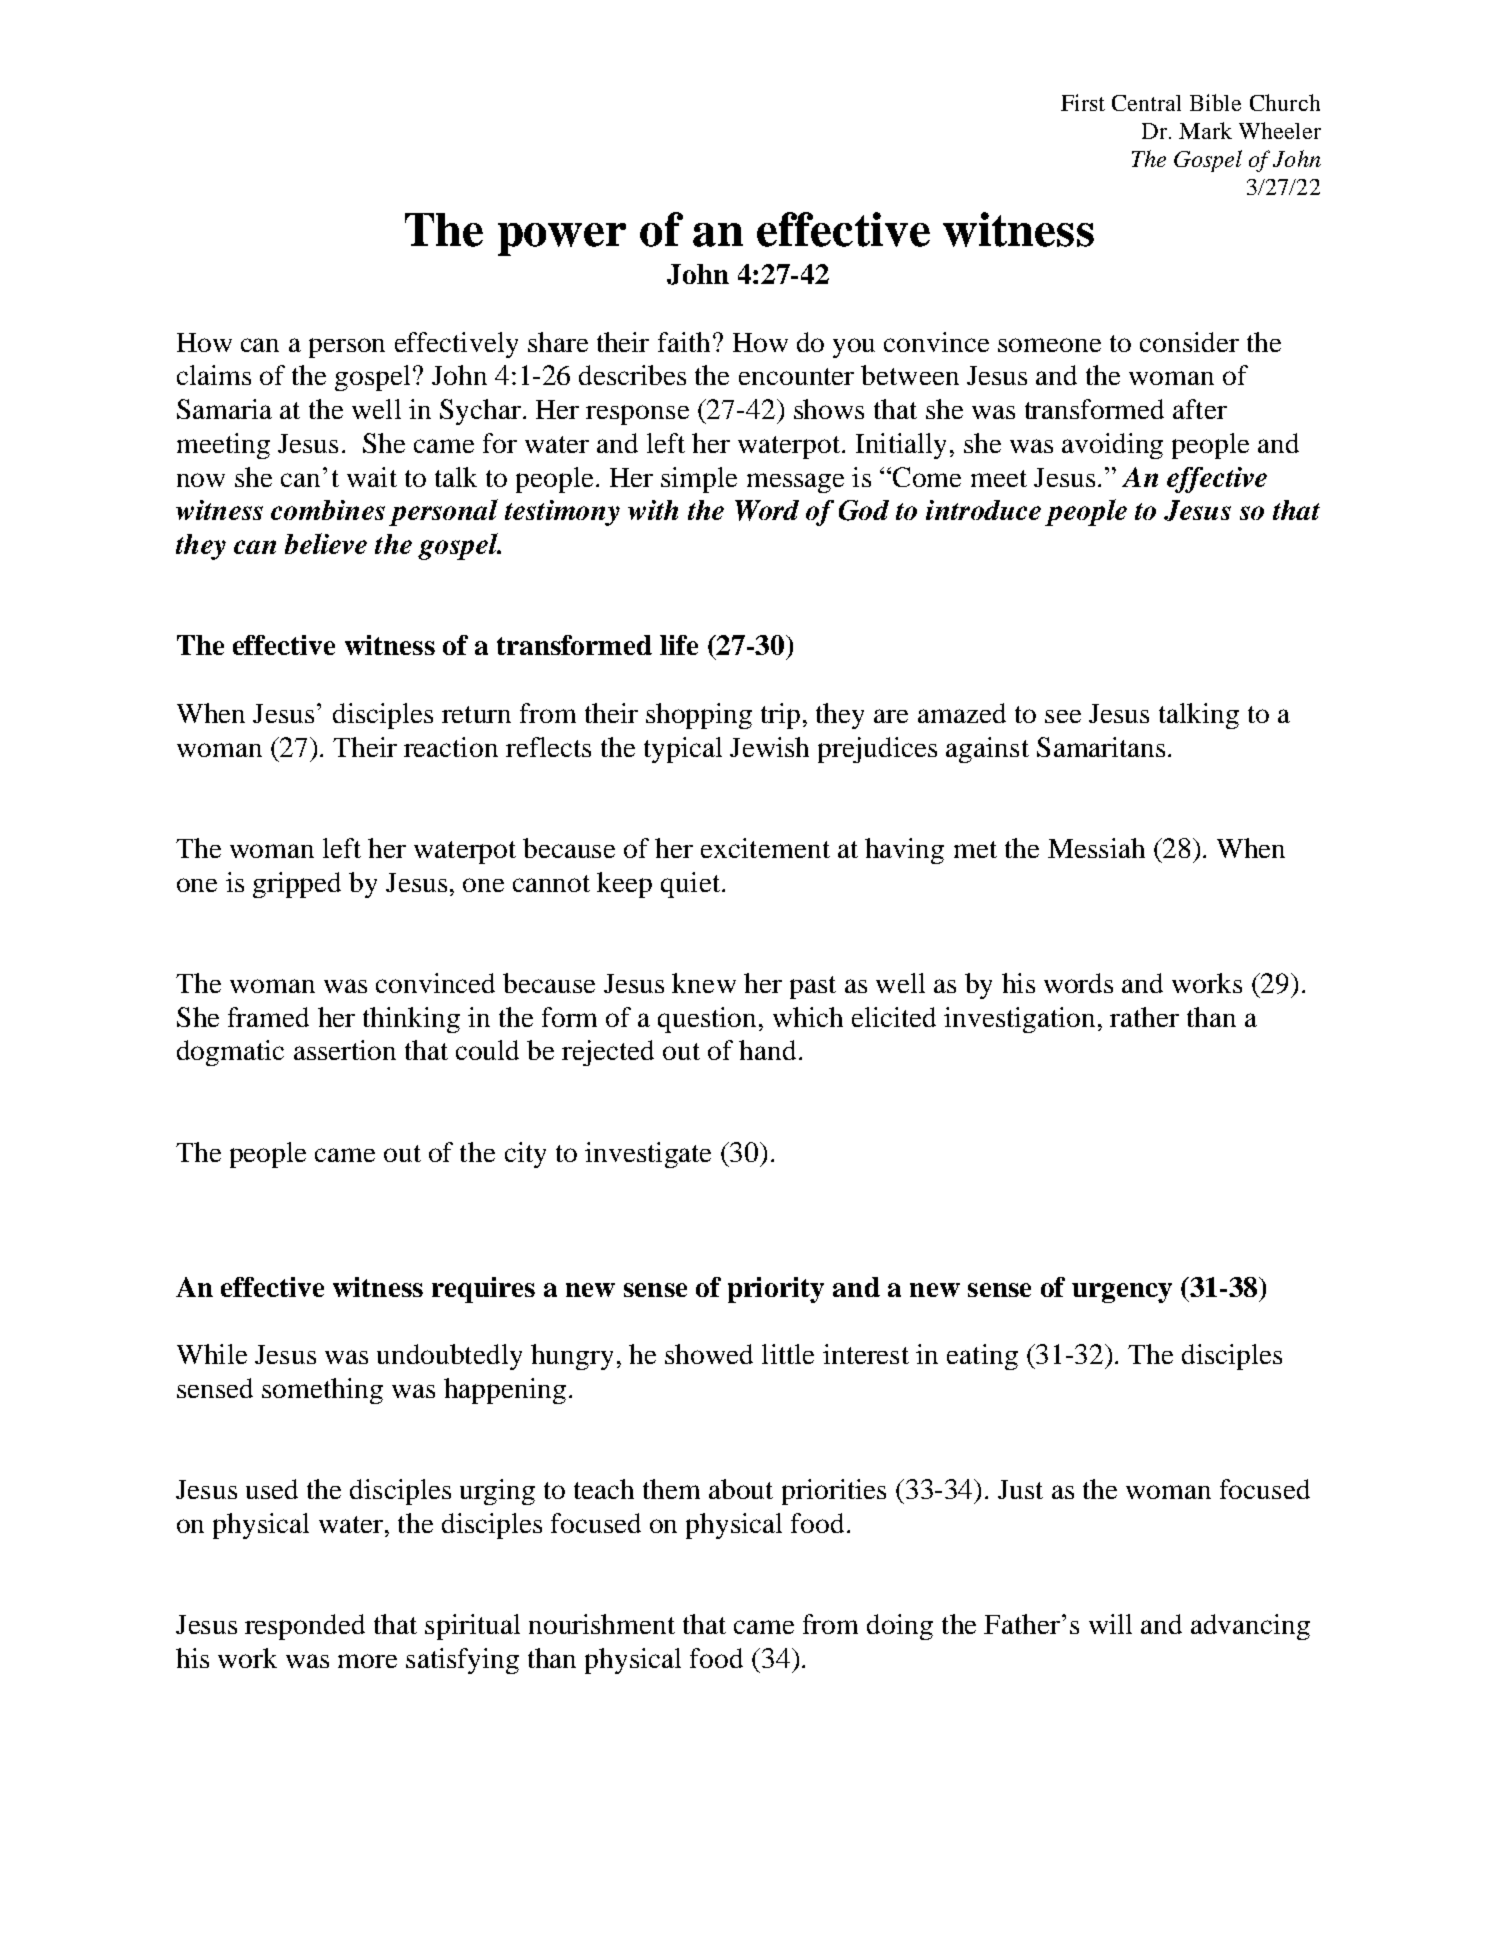 Image resolution: width=1497 pixels, height=1937 pixels. What do you see at coordinates (562, 239) in the image?
I see `power` at bounding box center [562, 239].
